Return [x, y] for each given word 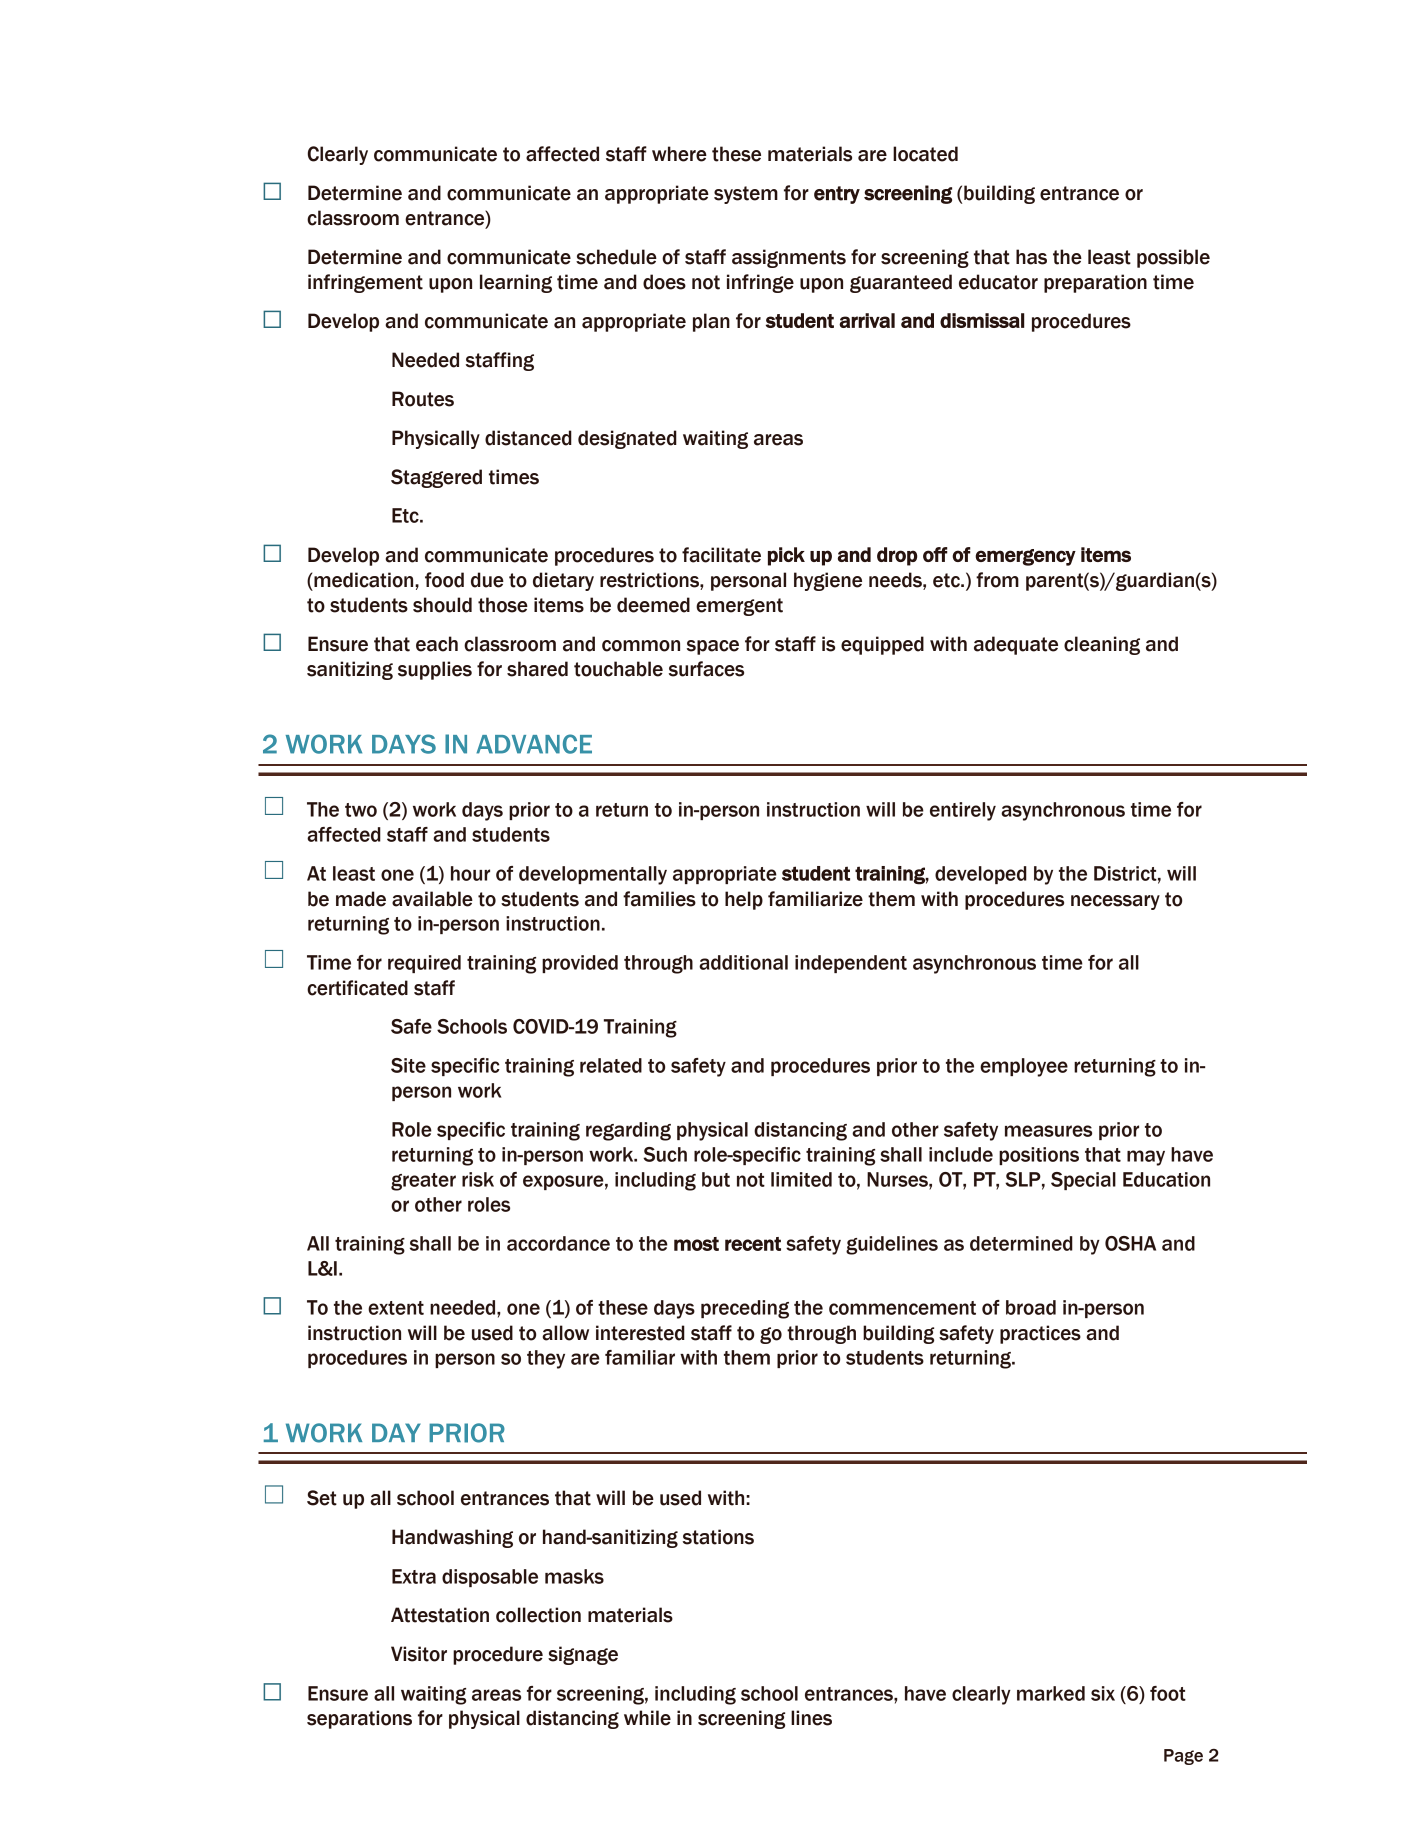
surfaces [706, 669]
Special [1083, 1181]
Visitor [419, 1654]
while [647, 1718]
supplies [435, 670]
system [746, 195]
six [1103, 1693]
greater [423, 1182]
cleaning [1102, 645]
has [1031, 257]
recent [753, 1244]
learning [516, 283]
